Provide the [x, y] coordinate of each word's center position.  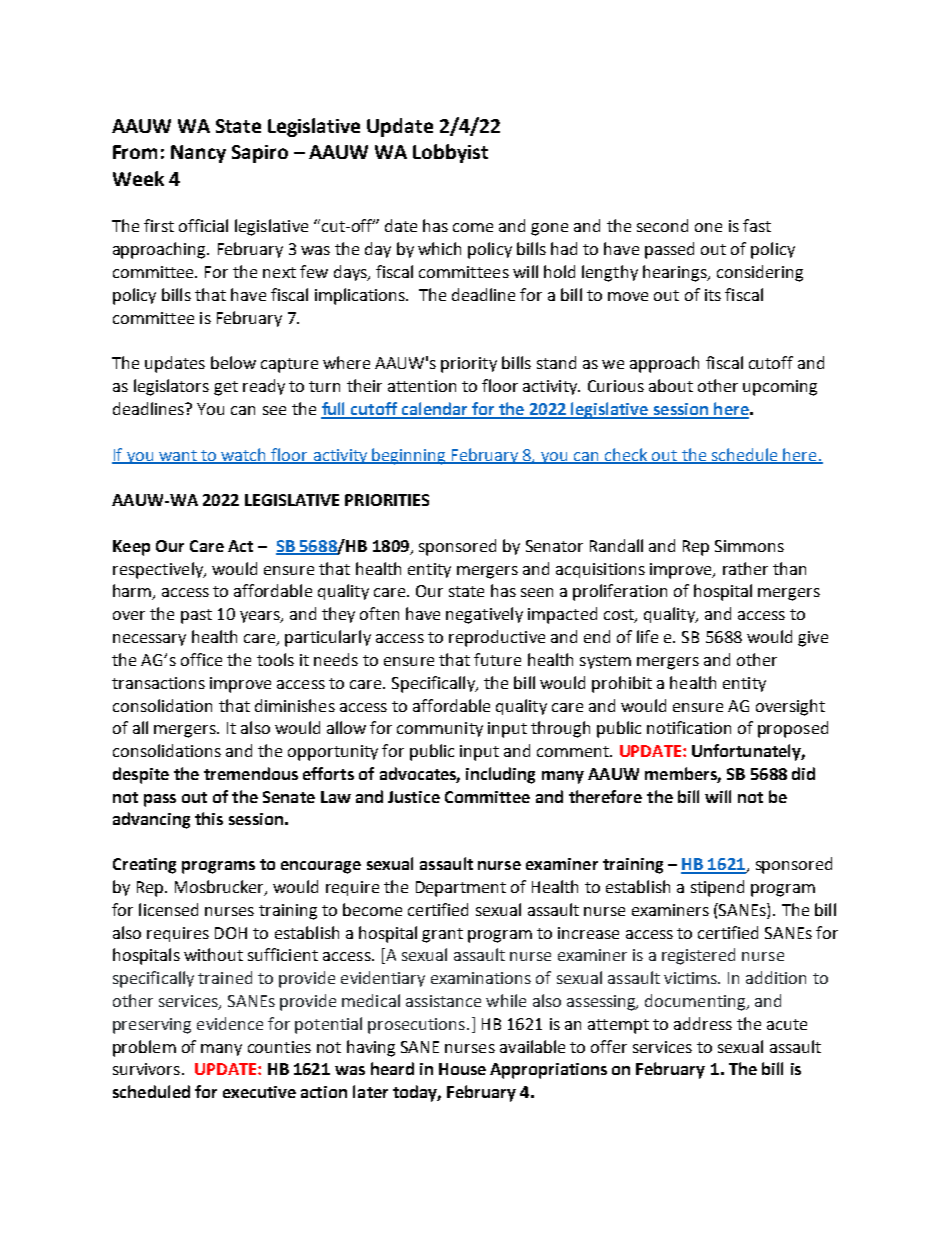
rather [745, 568]
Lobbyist [450, 153]
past [196, 616]
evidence [230, 1023]
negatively [484, 615]
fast [757, 225]
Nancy [198, 154]
